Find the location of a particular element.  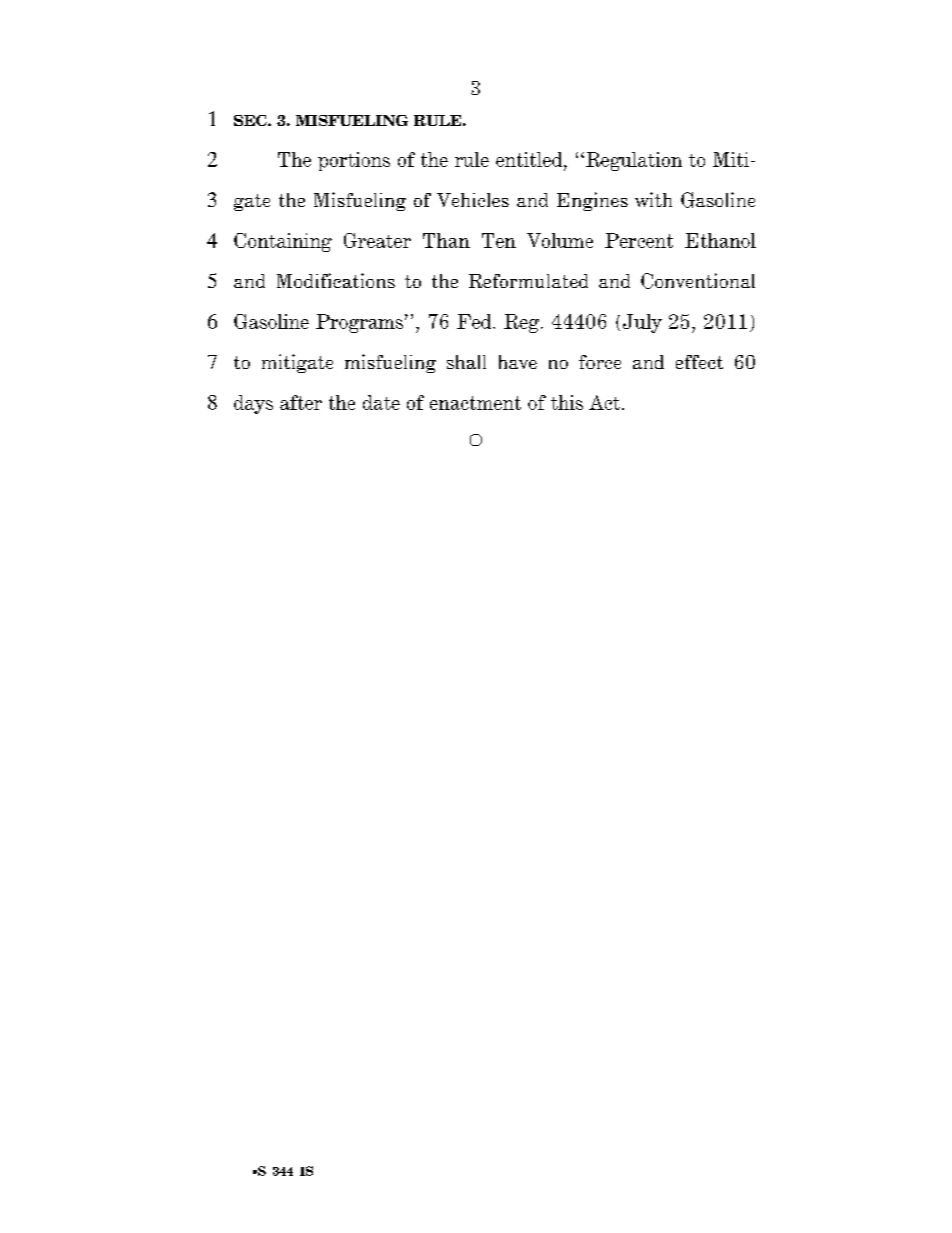

after is located at coordinates (301, 402).
